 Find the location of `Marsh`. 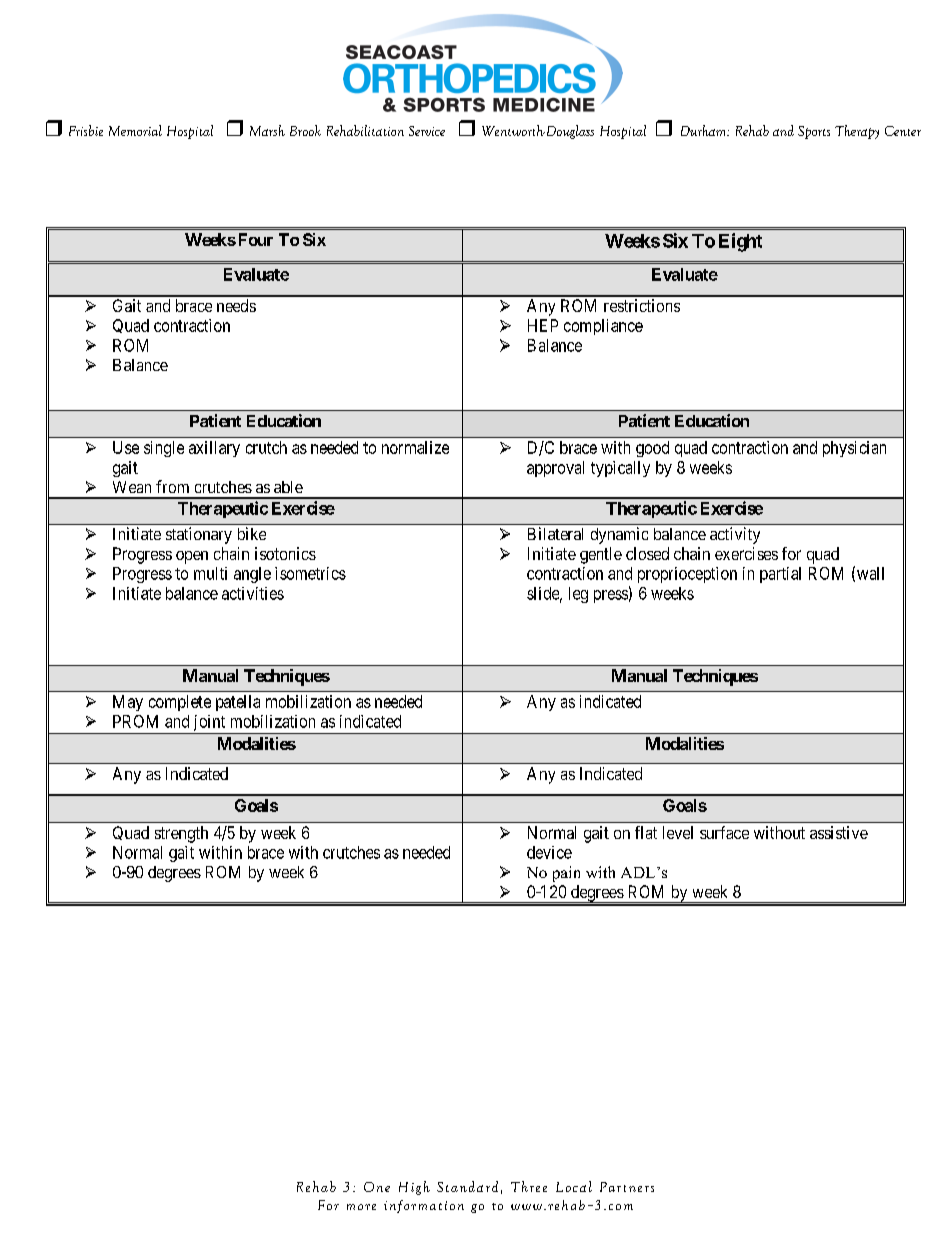

Marsh is located at coordinates (267, 130).
